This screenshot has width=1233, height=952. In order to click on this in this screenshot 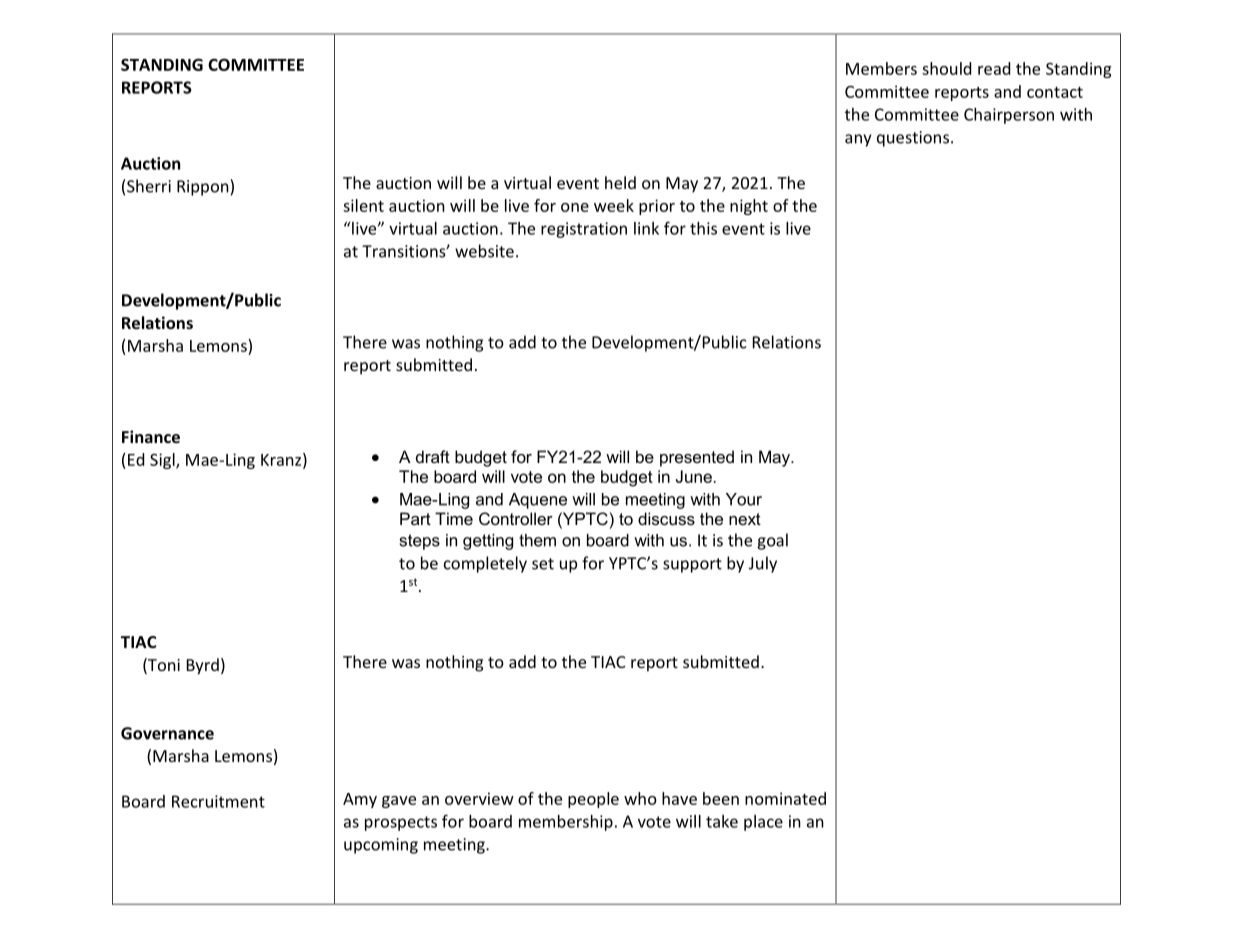, I will do `click(703, 228)`.
